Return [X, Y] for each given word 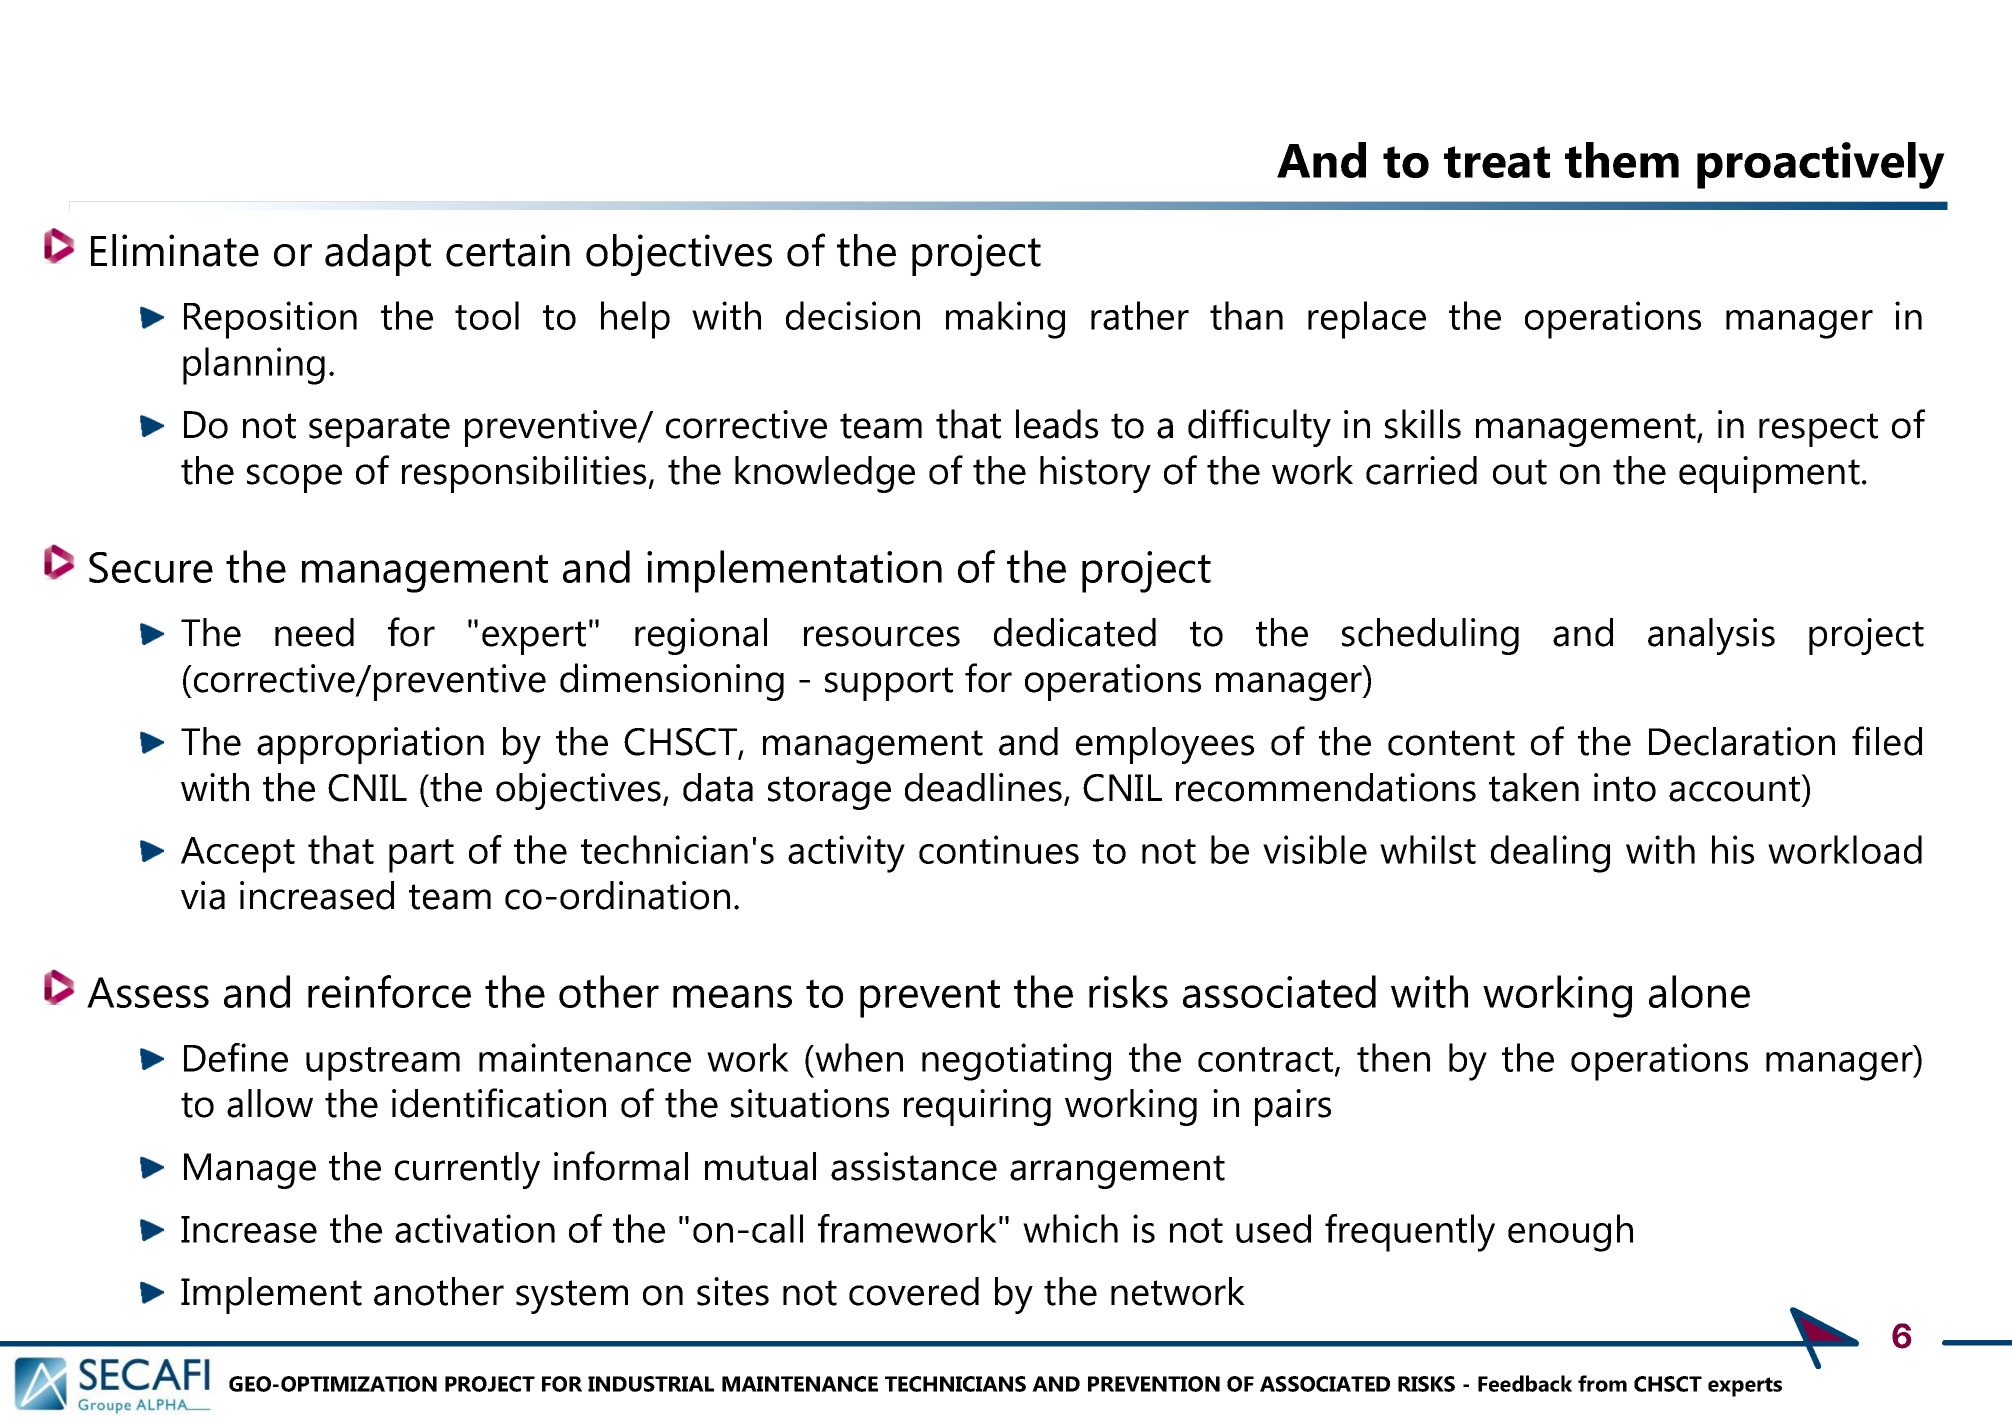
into [1625, 787]
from [1602, 1383]
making [1005, 320]
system [572, 1297]
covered [914, 1291]
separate [379, 430]
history [1095, 474]
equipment [1769, 474]
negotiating [1016, 1062]
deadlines [983, 787]
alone [1699, 991]
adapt [378, 255]
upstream [383, 1064]
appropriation [370, 745]
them [1622, 160]
